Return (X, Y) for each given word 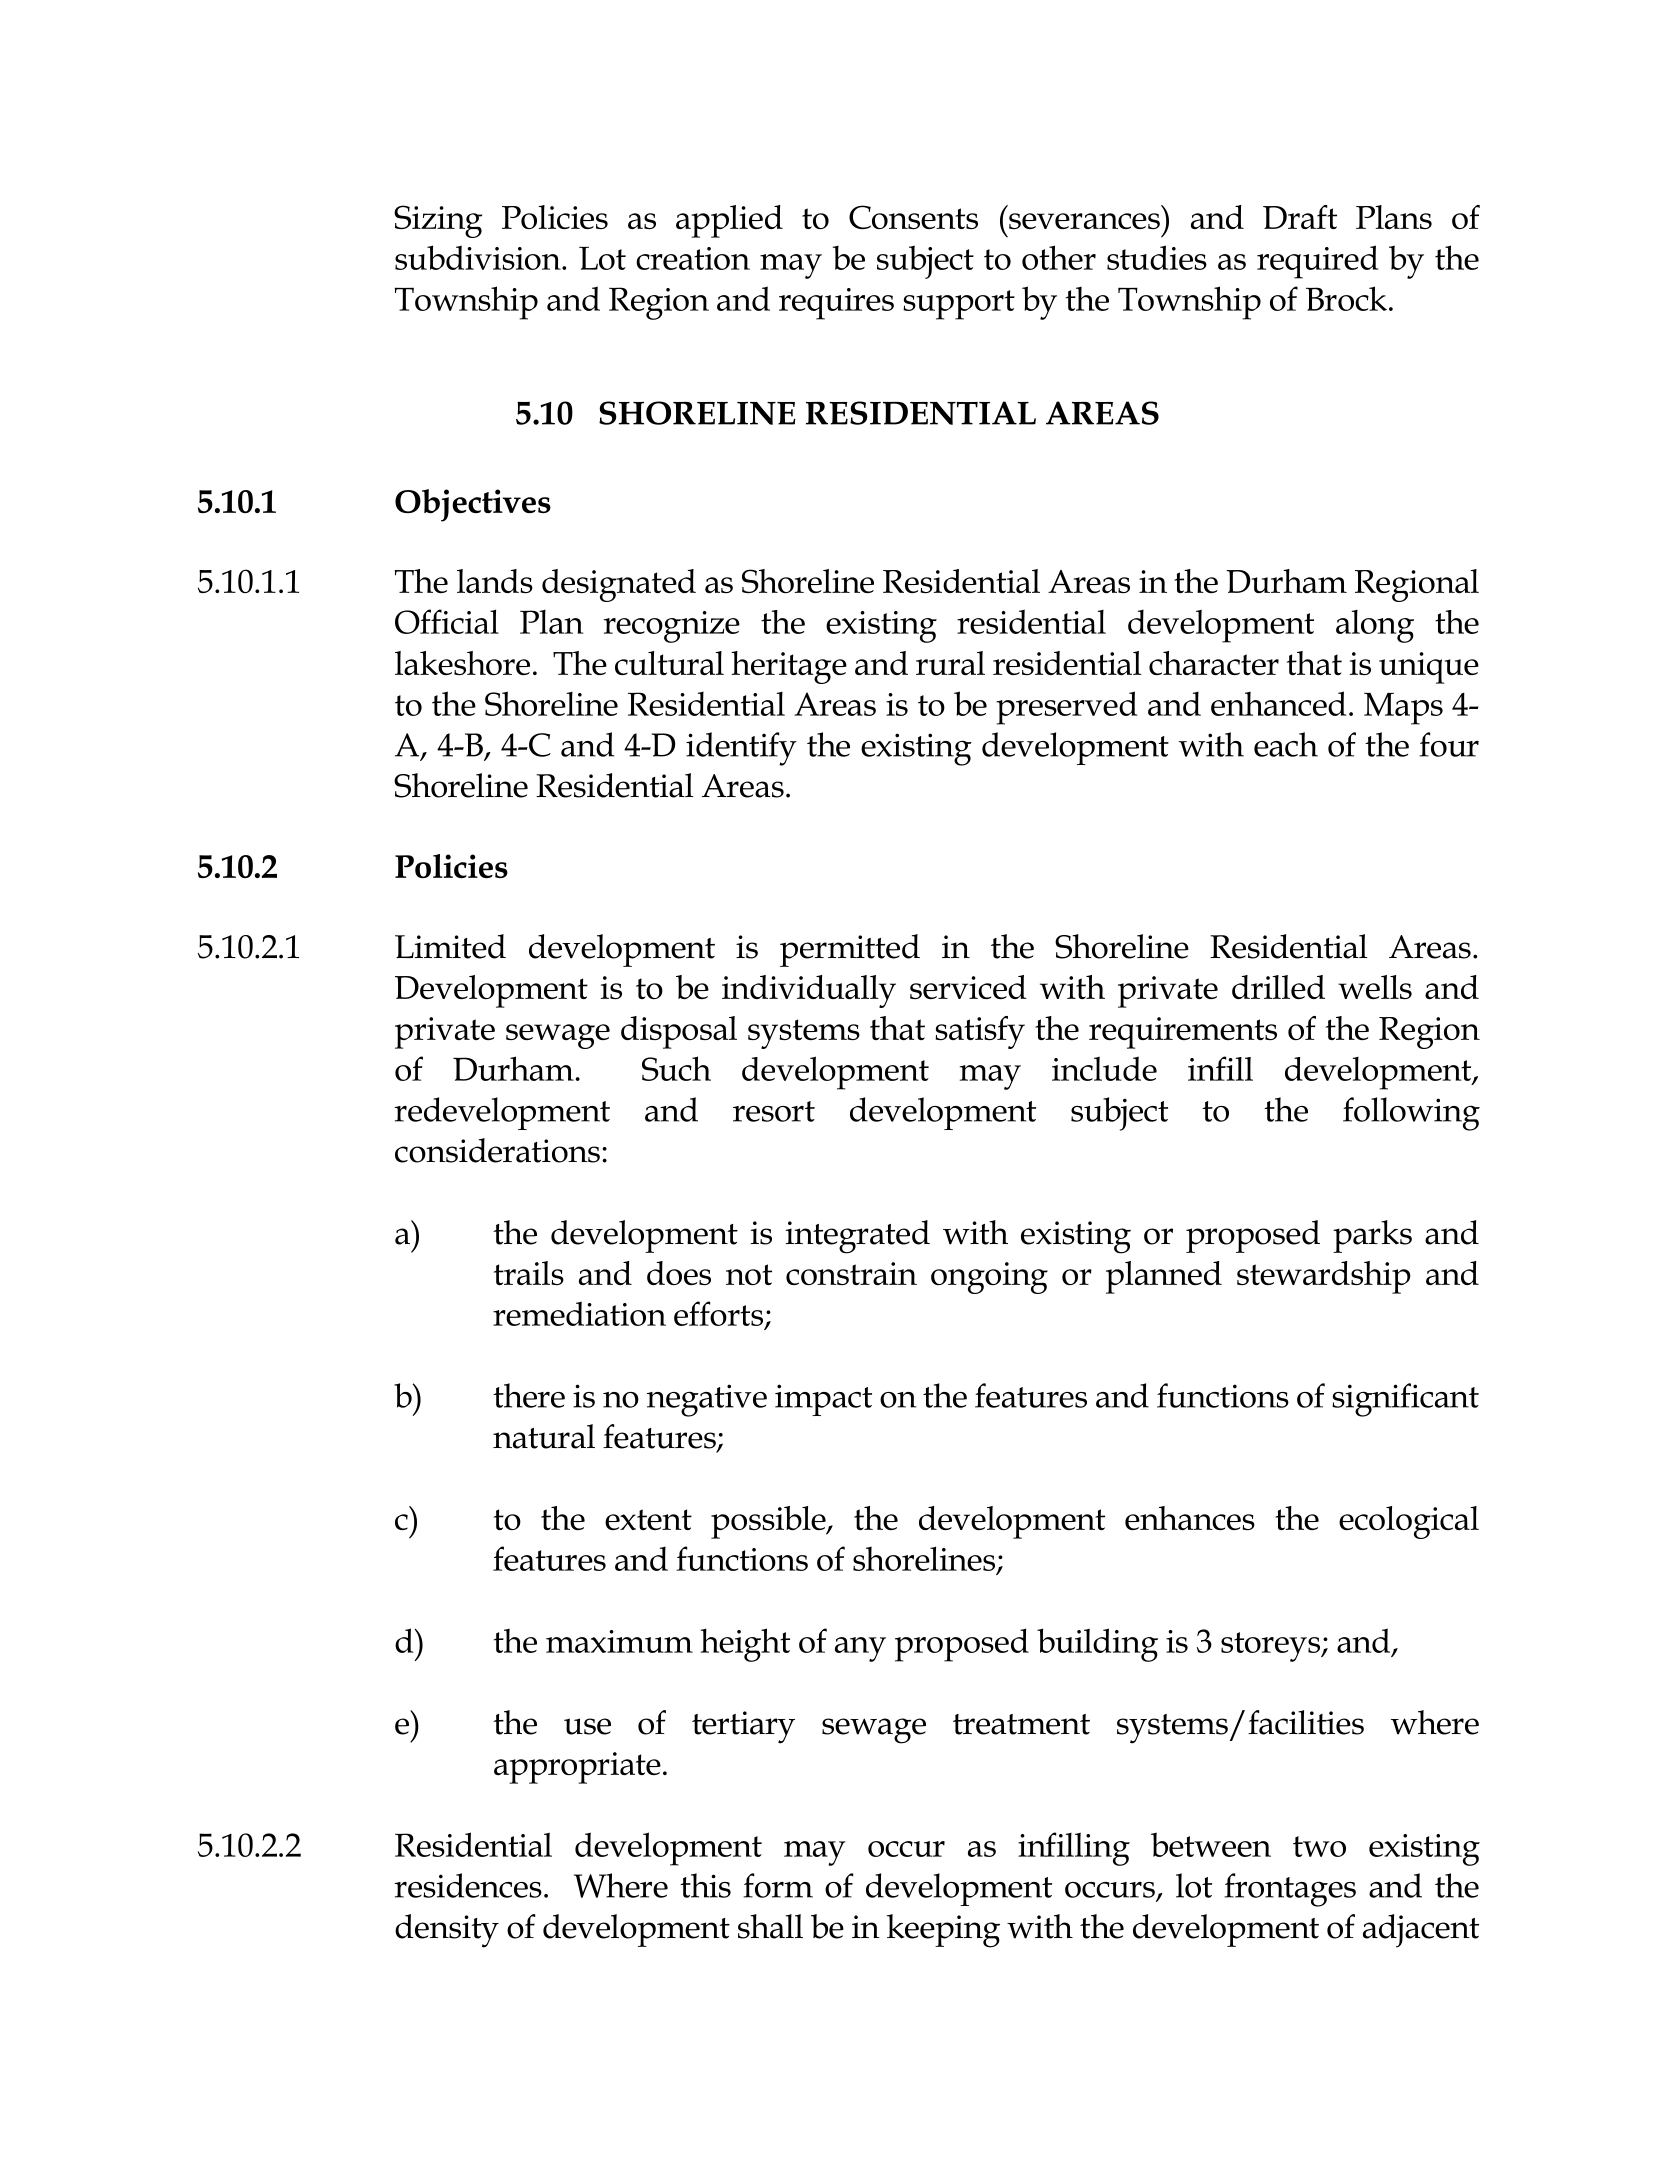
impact (823, 1400)
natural (544, 1436)
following (1411, 1114)
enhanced (1278, 703)
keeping (943, 1931)
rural (950, 663)
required (1317, 262)
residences (468, 1885)
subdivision (479, 257)
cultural (669, 663)
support (959, 305)
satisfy (980, 1032)
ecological (1409, 1522)
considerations (497, 1150)
